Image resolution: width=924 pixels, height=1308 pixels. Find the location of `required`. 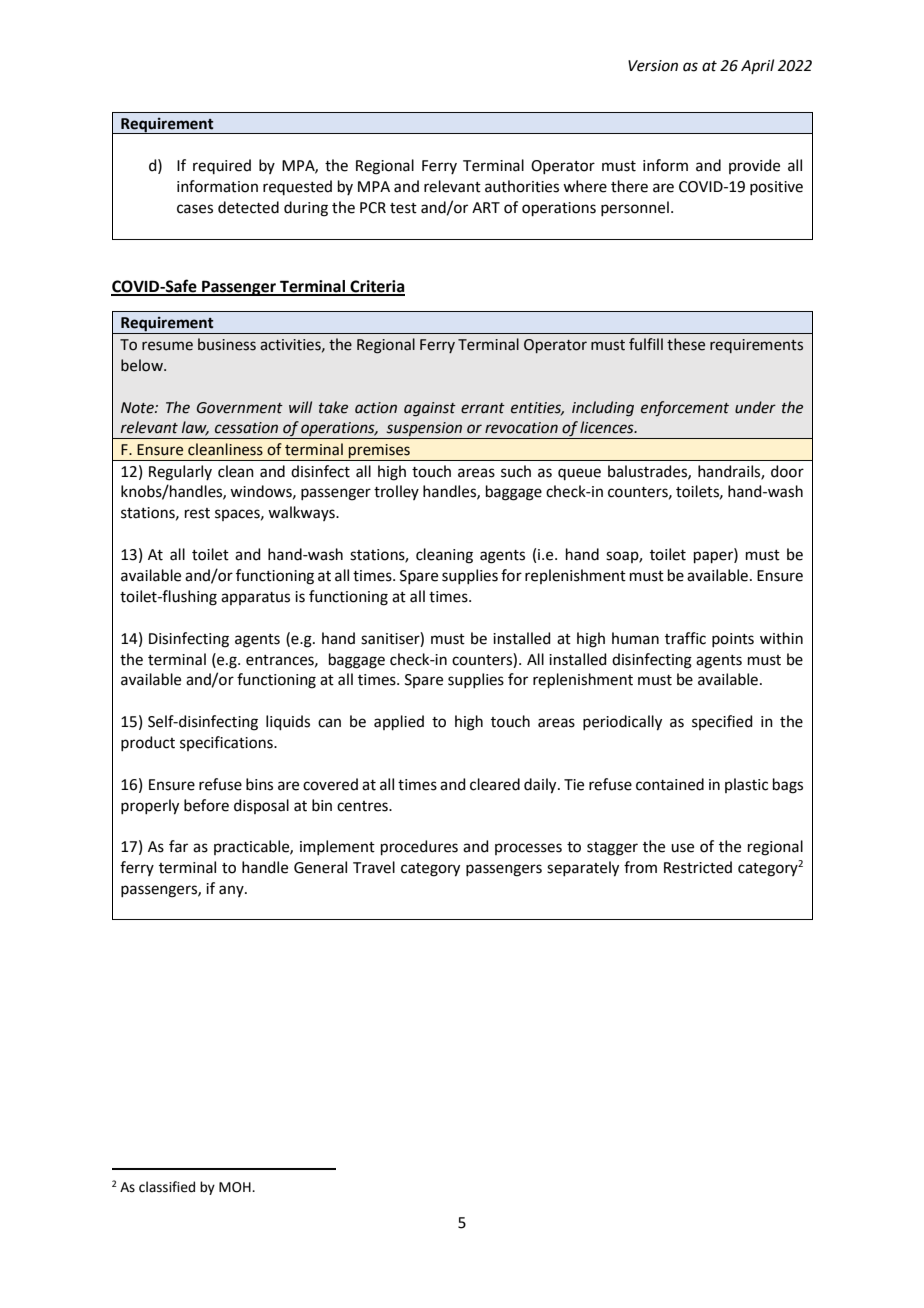

required is located at coordinates (222, 166).
